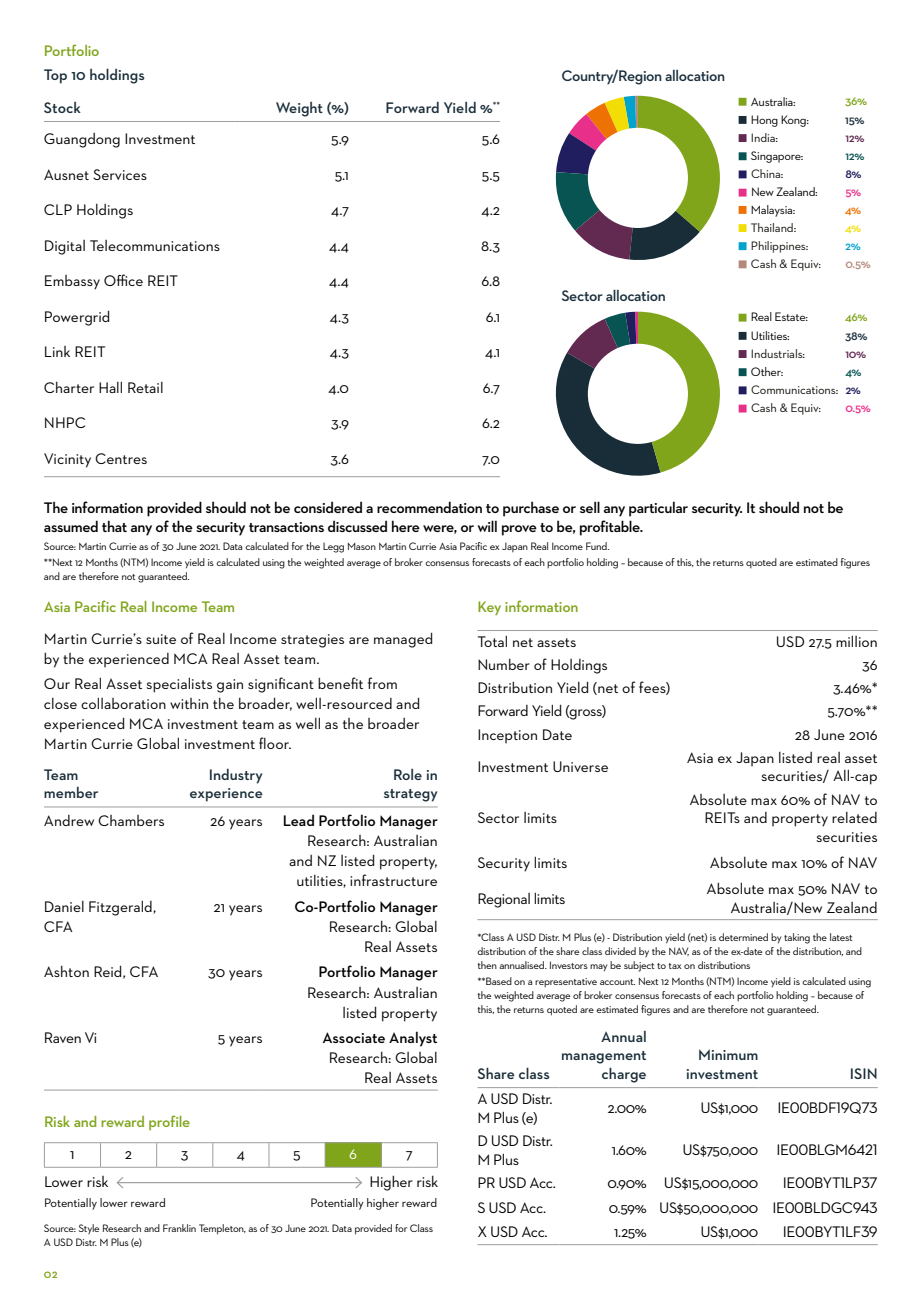  What do you see at coordinates (794, 121) in the image?
I see `Kong` at bounding box center [794, 121].
